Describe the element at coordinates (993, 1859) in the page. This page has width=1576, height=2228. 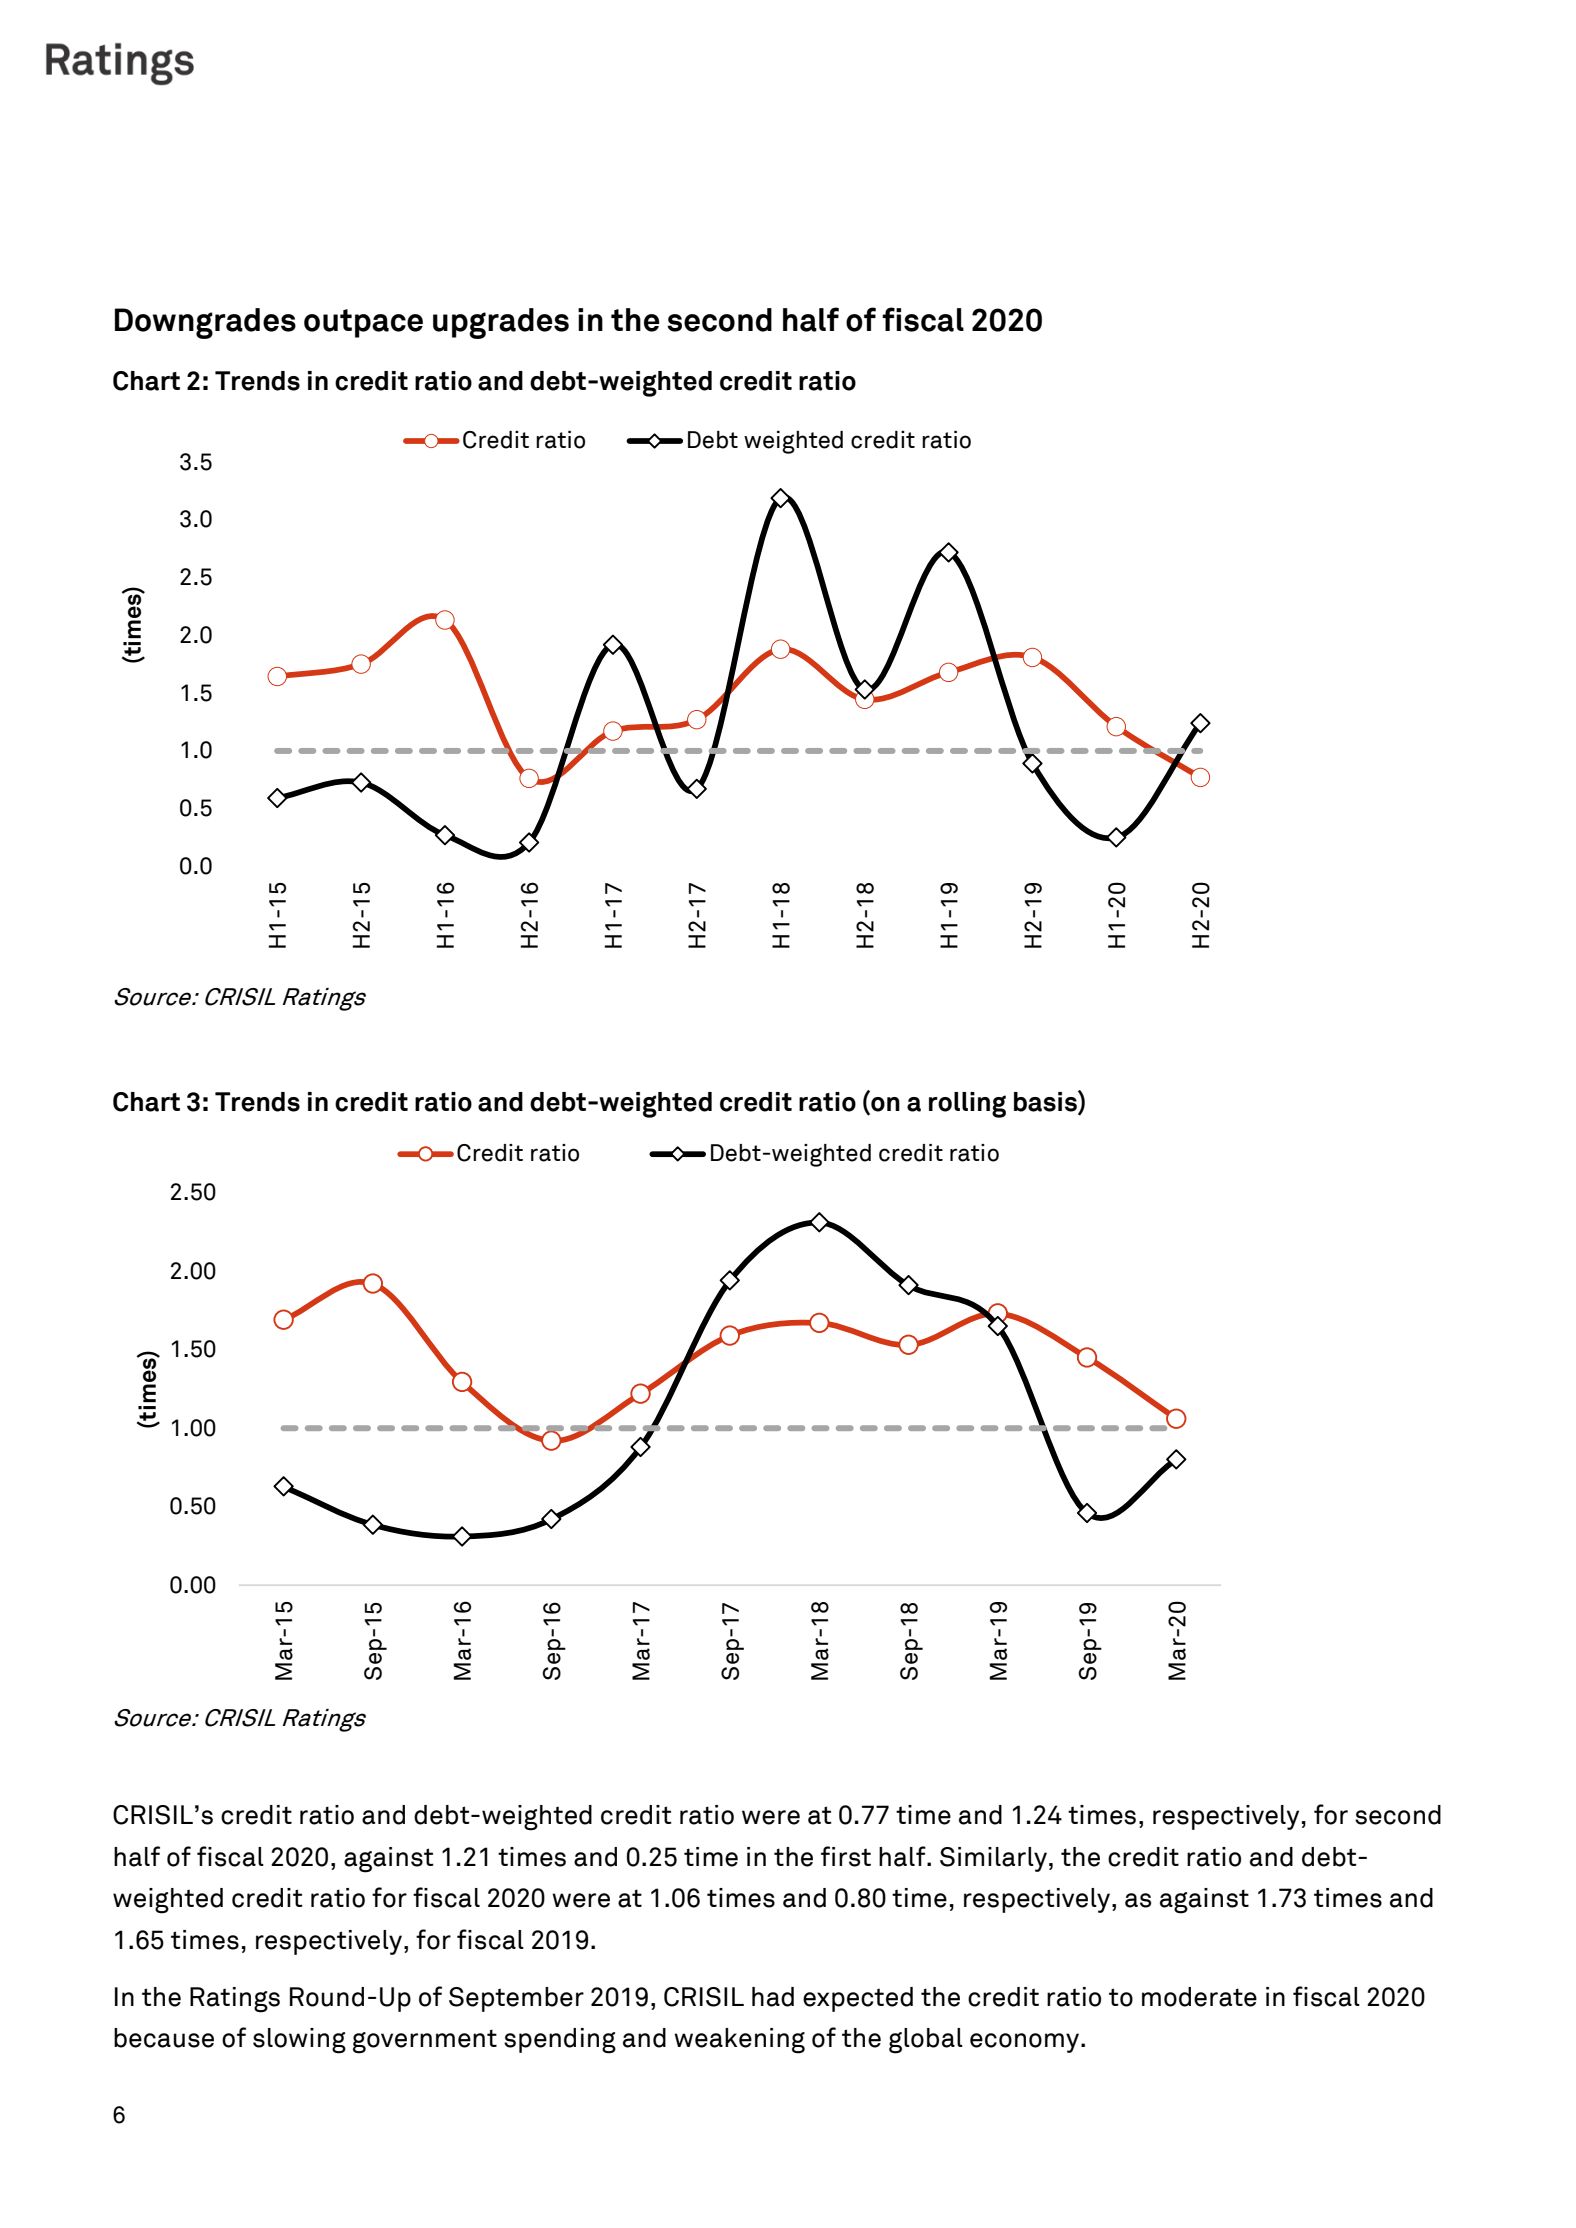
I see `Similarly` at that location.
